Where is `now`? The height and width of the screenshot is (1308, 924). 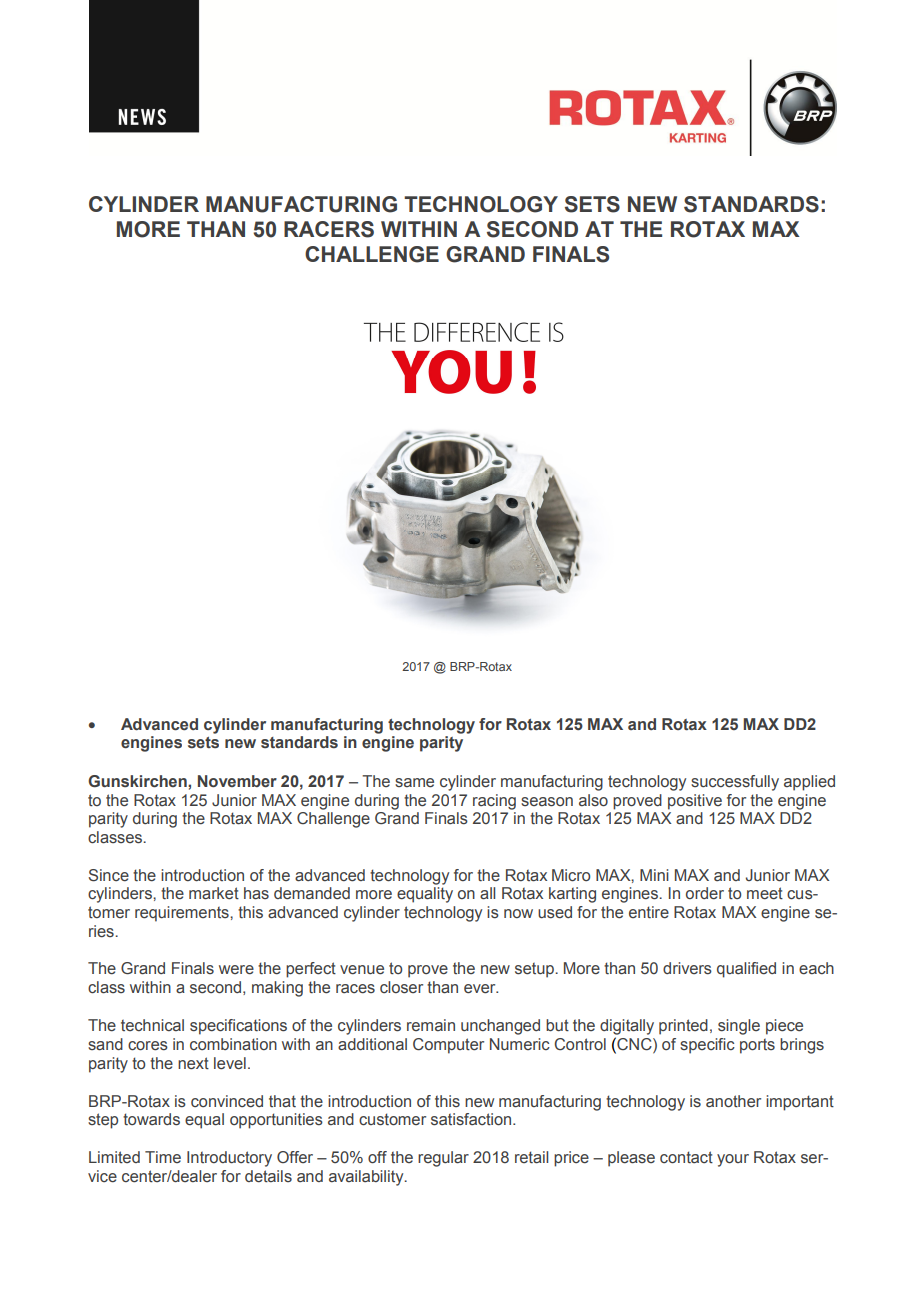
now is located at coordinates (518, 913).
